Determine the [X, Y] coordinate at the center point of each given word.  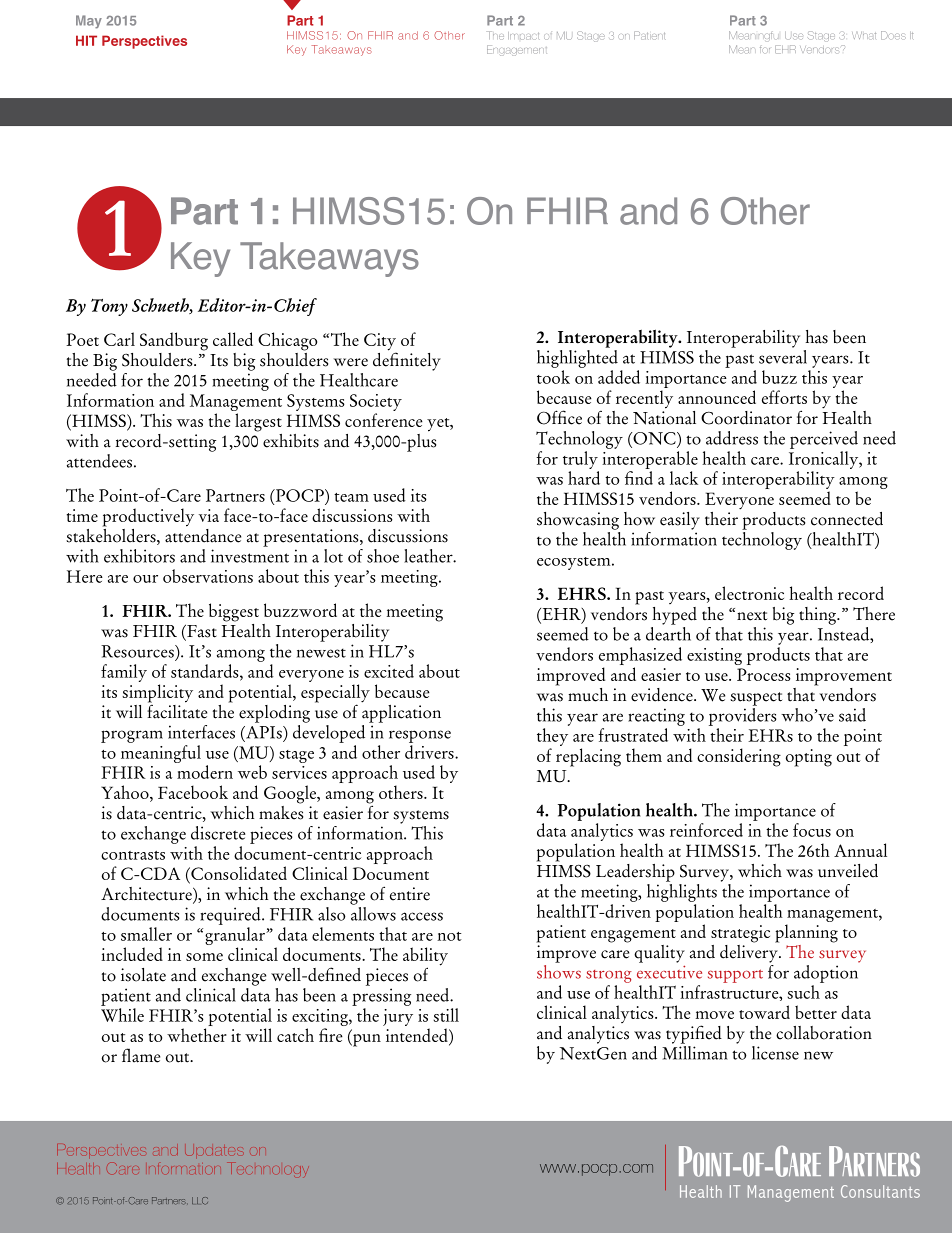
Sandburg [174, 341]
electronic [749, 593]
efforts [784, 397]
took [553, 377]
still [446, 1015]
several [783, 355]
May [89, 22]
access [422, 916]
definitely [407, 360]
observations [208, 576]
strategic [740, 934]
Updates [213, 1151]
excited [389, 671]
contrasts [133, 855]
